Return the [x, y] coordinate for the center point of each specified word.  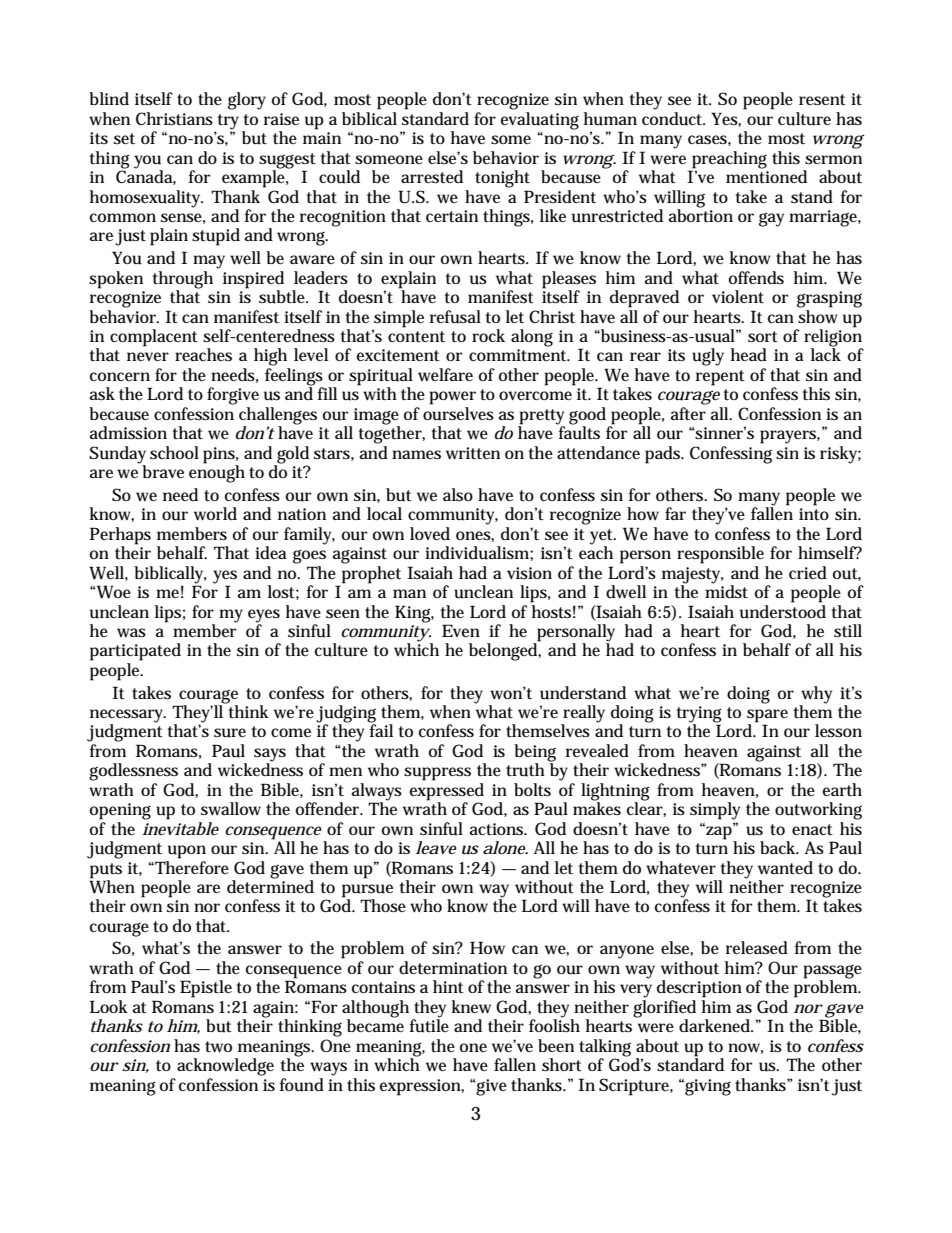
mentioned [766, 175]
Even [461, 630]
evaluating [540, 121]
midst [726, 591]
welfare [445, 374]
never [148, 356]
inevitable [180, 828]
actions [498, 829]
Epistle [206, 989]
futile [429, 1025]
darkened [715, 1026]
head [749, 355]
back [779, 847]
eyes [264, 616]
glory [247, 101]
